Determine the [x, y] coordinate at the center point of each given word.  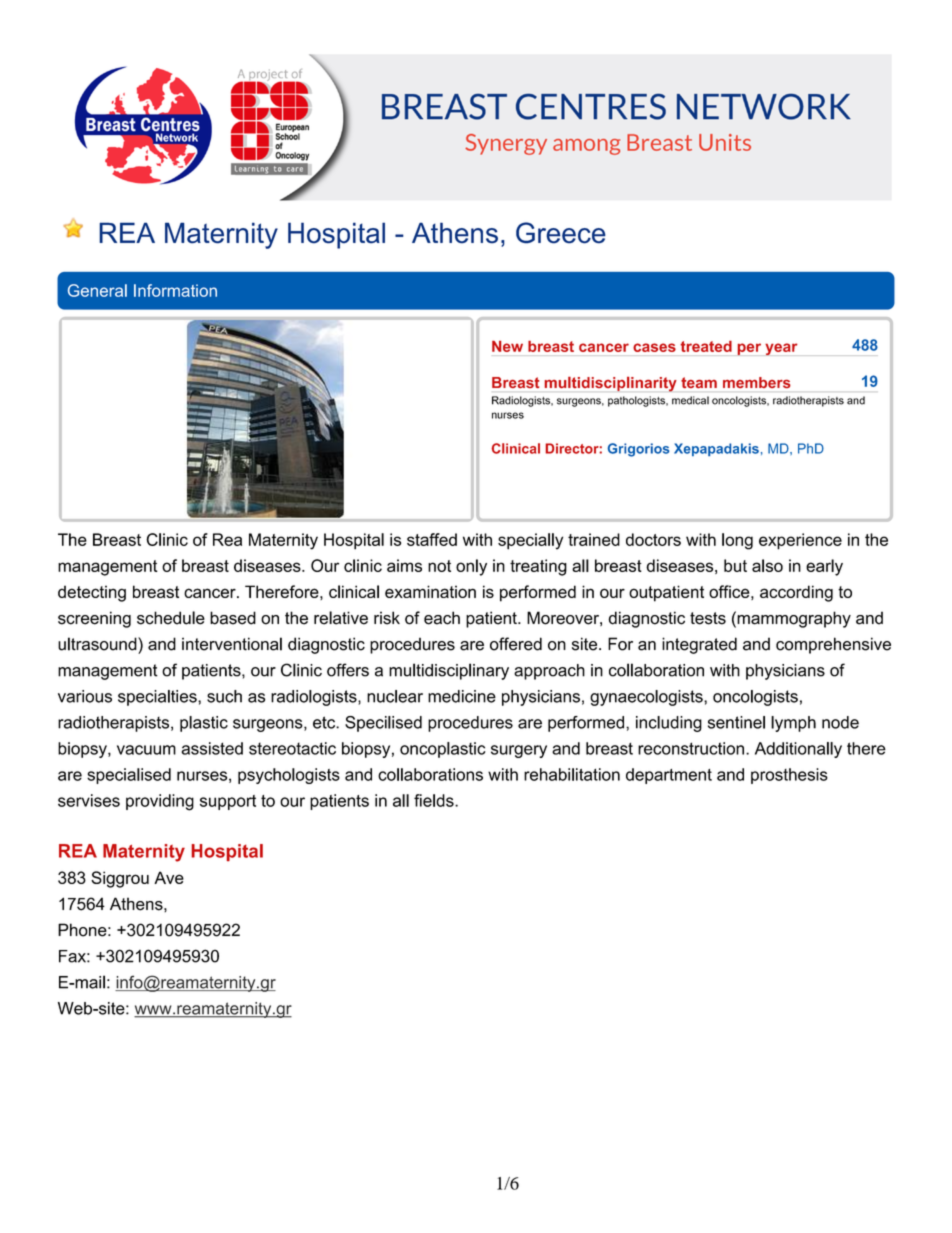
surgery [519, 751]
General [97, 290]
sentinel [736, 722]
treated [706, 346]
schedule [171, 618]
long [737, 541]
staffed [432, 539]
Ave [169, 877]
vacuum [146, 750]
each [442, 618]
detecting [92, 593]
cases [654, 347]
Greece [561, 233]
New [507, 346]
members [756, 382]
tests [708, 618]
